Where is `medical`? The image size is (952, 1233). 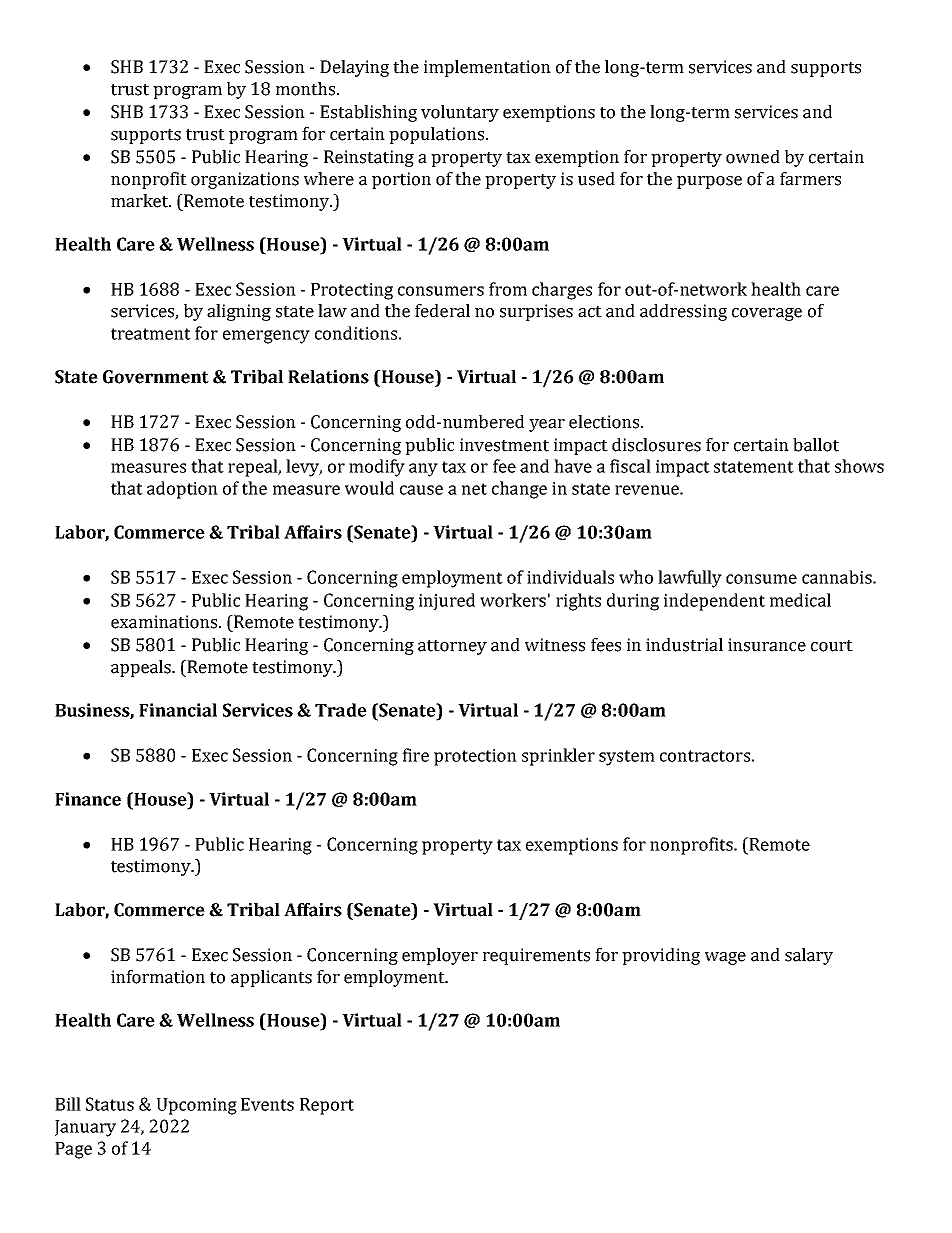
medical is located at coordinates (800, 600).
